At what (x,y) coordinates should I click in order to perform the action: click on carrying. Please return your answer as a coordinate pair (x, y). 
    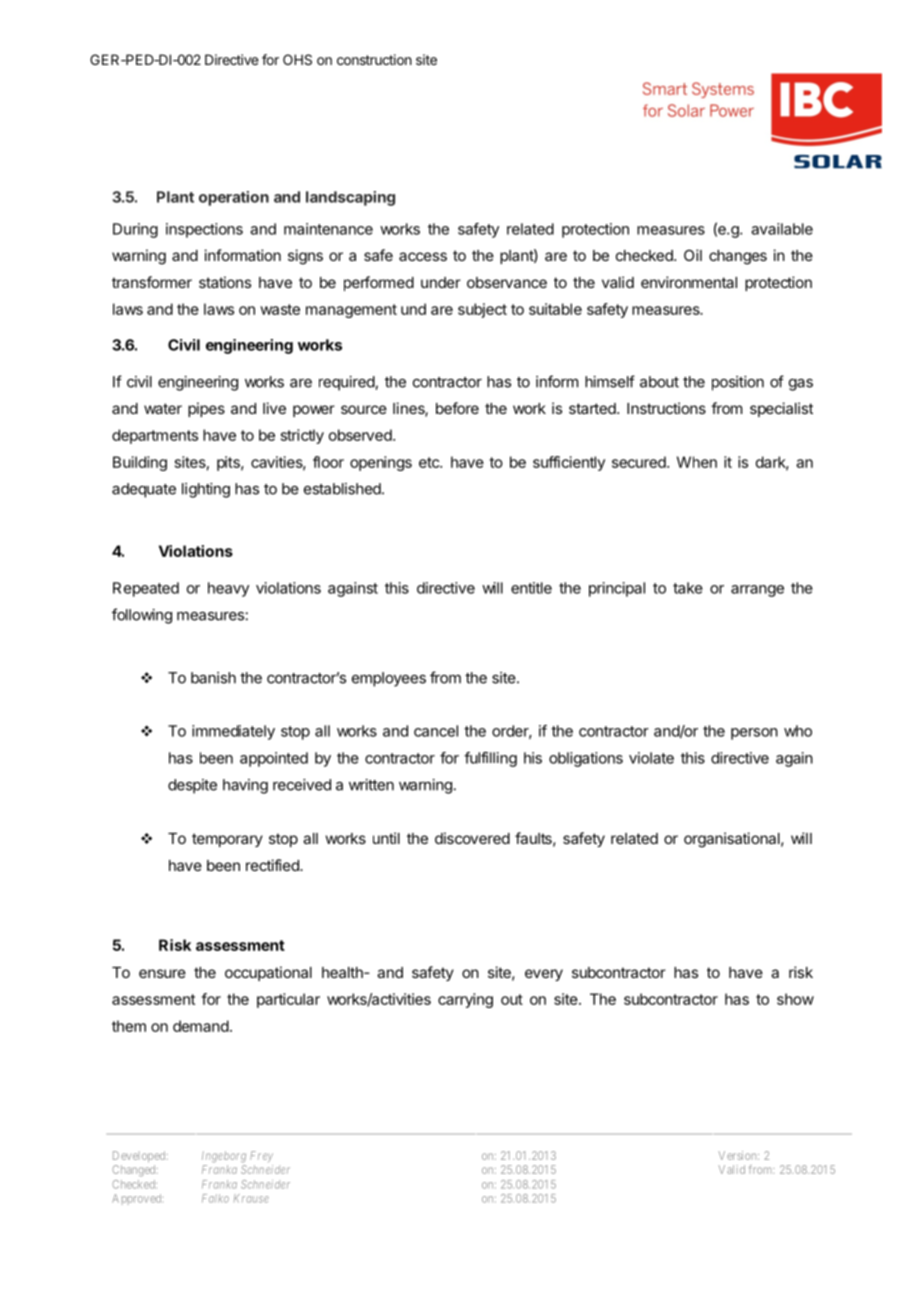
    Looking at the image, I should click on (465, 1000).
